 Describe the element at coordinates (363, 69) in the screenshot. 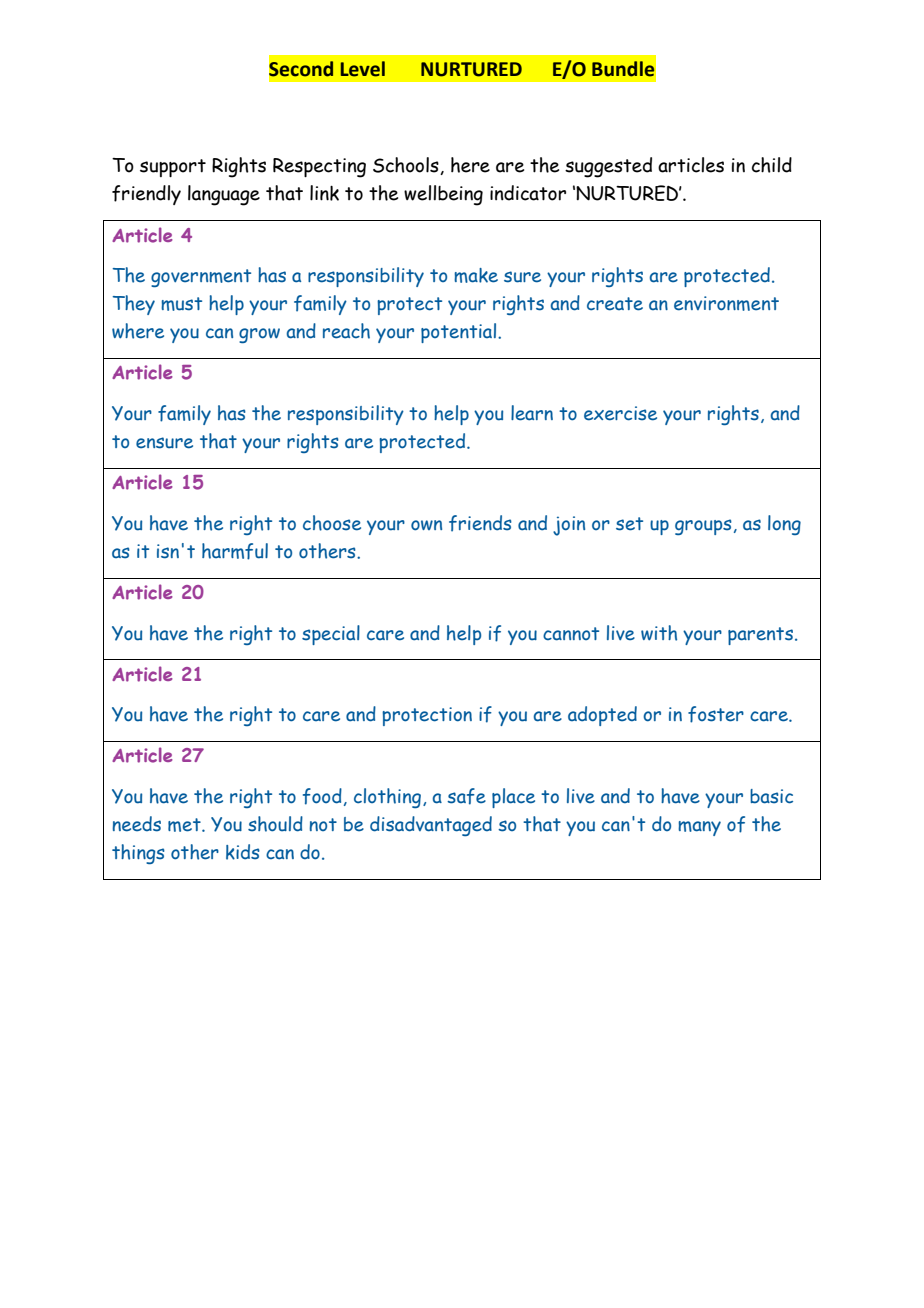

I see `Level` at that location.
